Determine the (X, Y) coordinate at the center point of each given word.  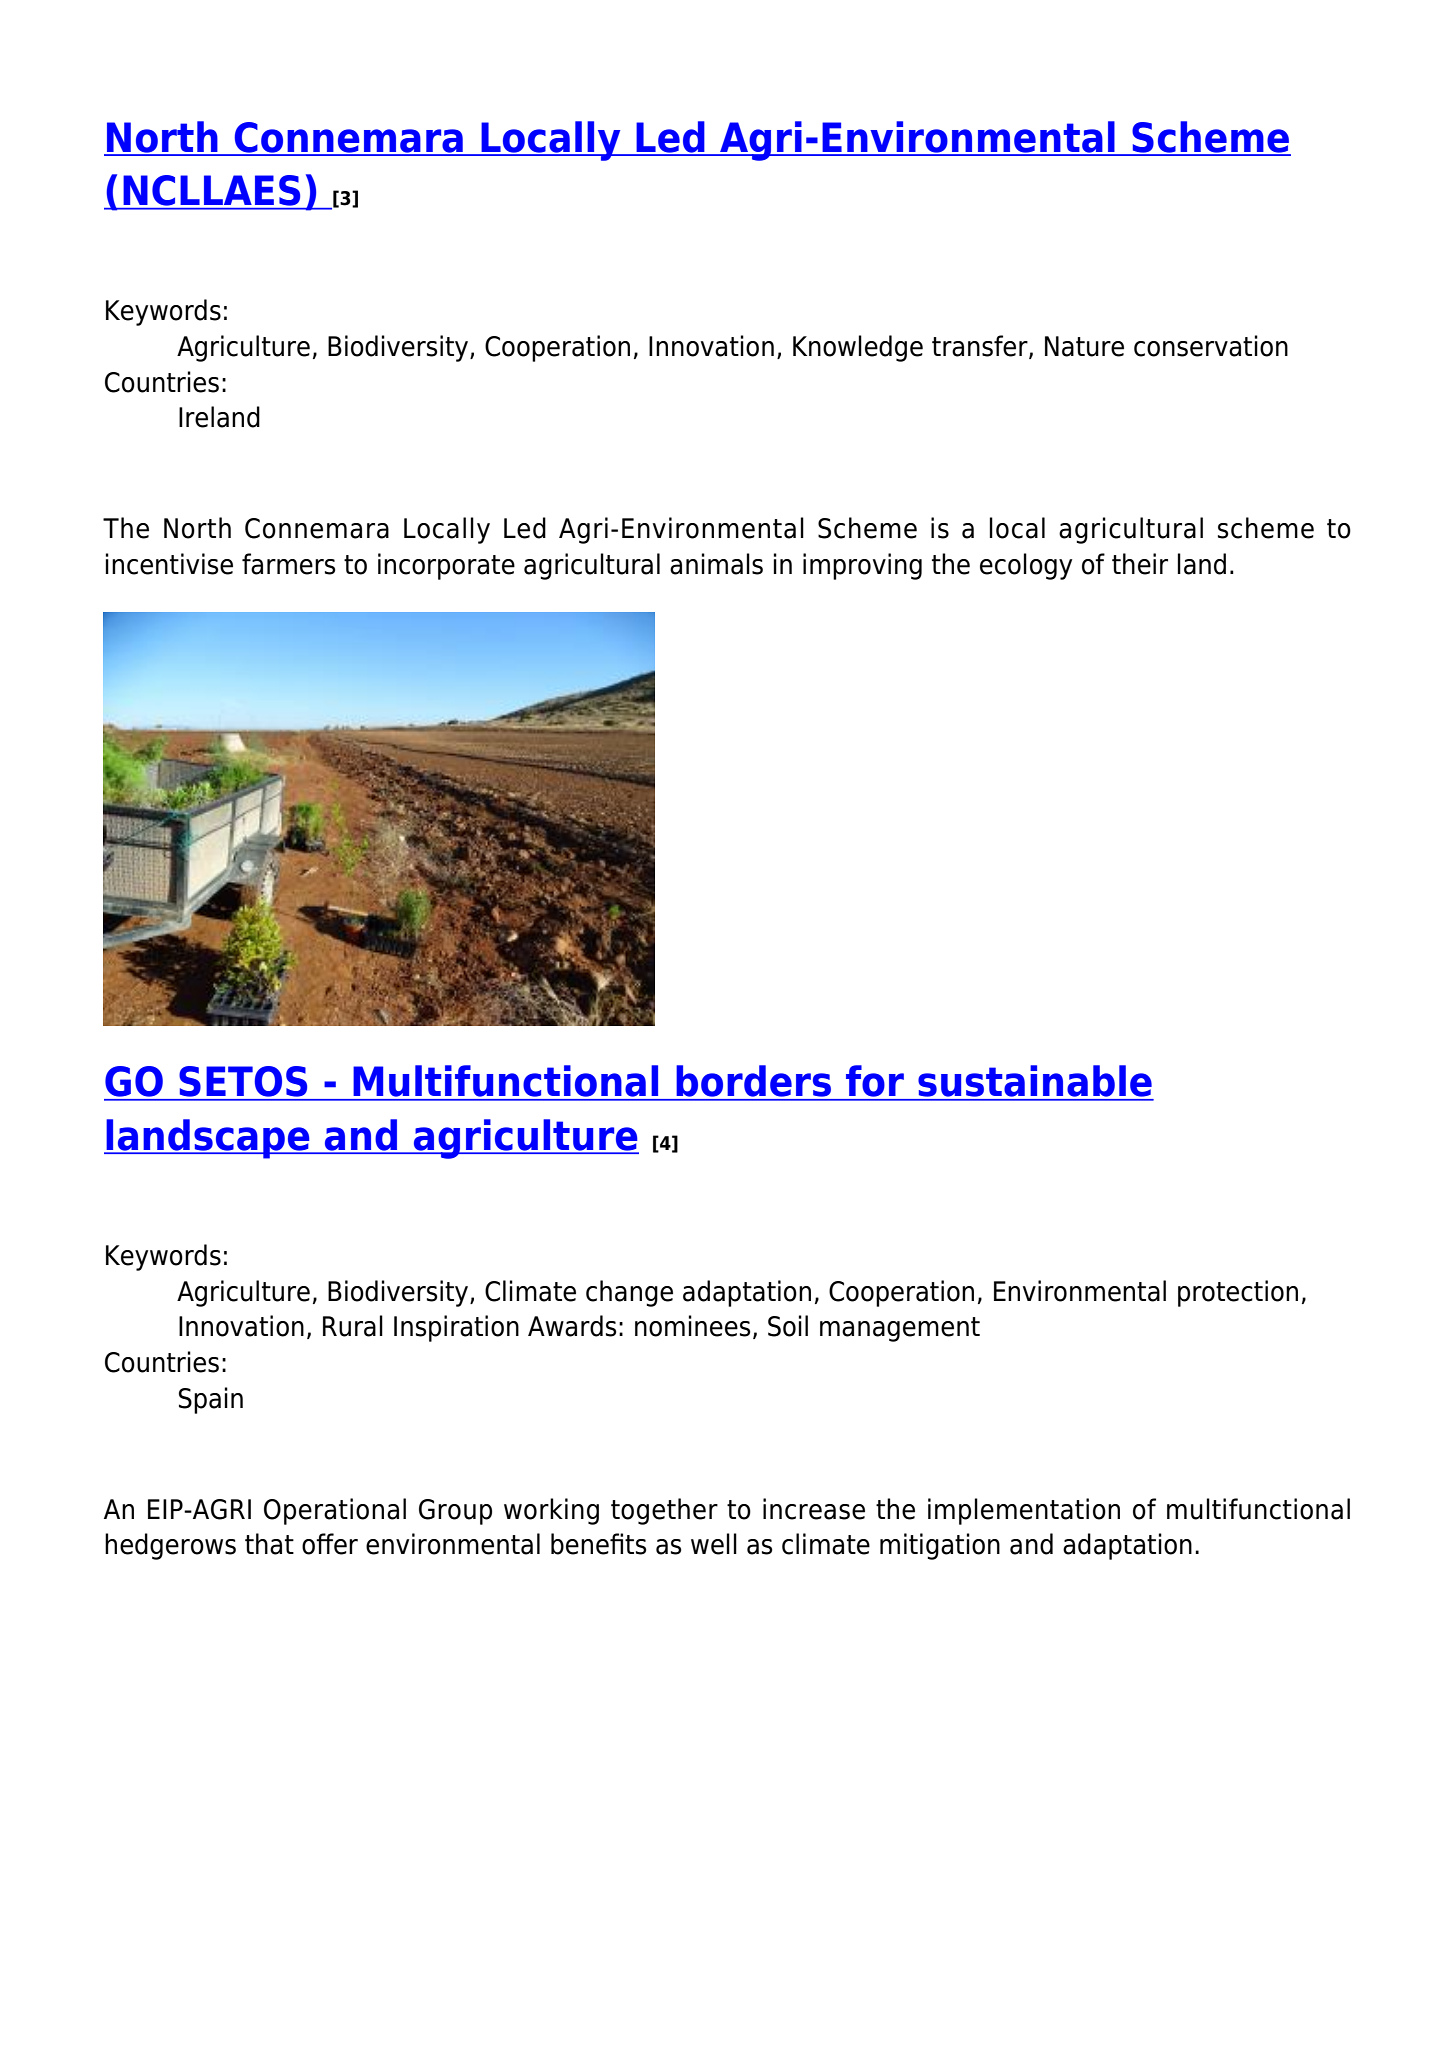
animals (716, 564)
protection (1238, 1293)
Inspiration (456, 1328)
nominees (692, 1326)
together (664, 1511)
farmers (288, 564)
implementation (1024, 1511)
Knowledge (858, 348)
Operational (335, 1511)
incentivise (169, 564)
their (1140, 564)
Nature (1084, 346)
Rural (353, 1326)
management (900, 1329)
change (629, 1293)
